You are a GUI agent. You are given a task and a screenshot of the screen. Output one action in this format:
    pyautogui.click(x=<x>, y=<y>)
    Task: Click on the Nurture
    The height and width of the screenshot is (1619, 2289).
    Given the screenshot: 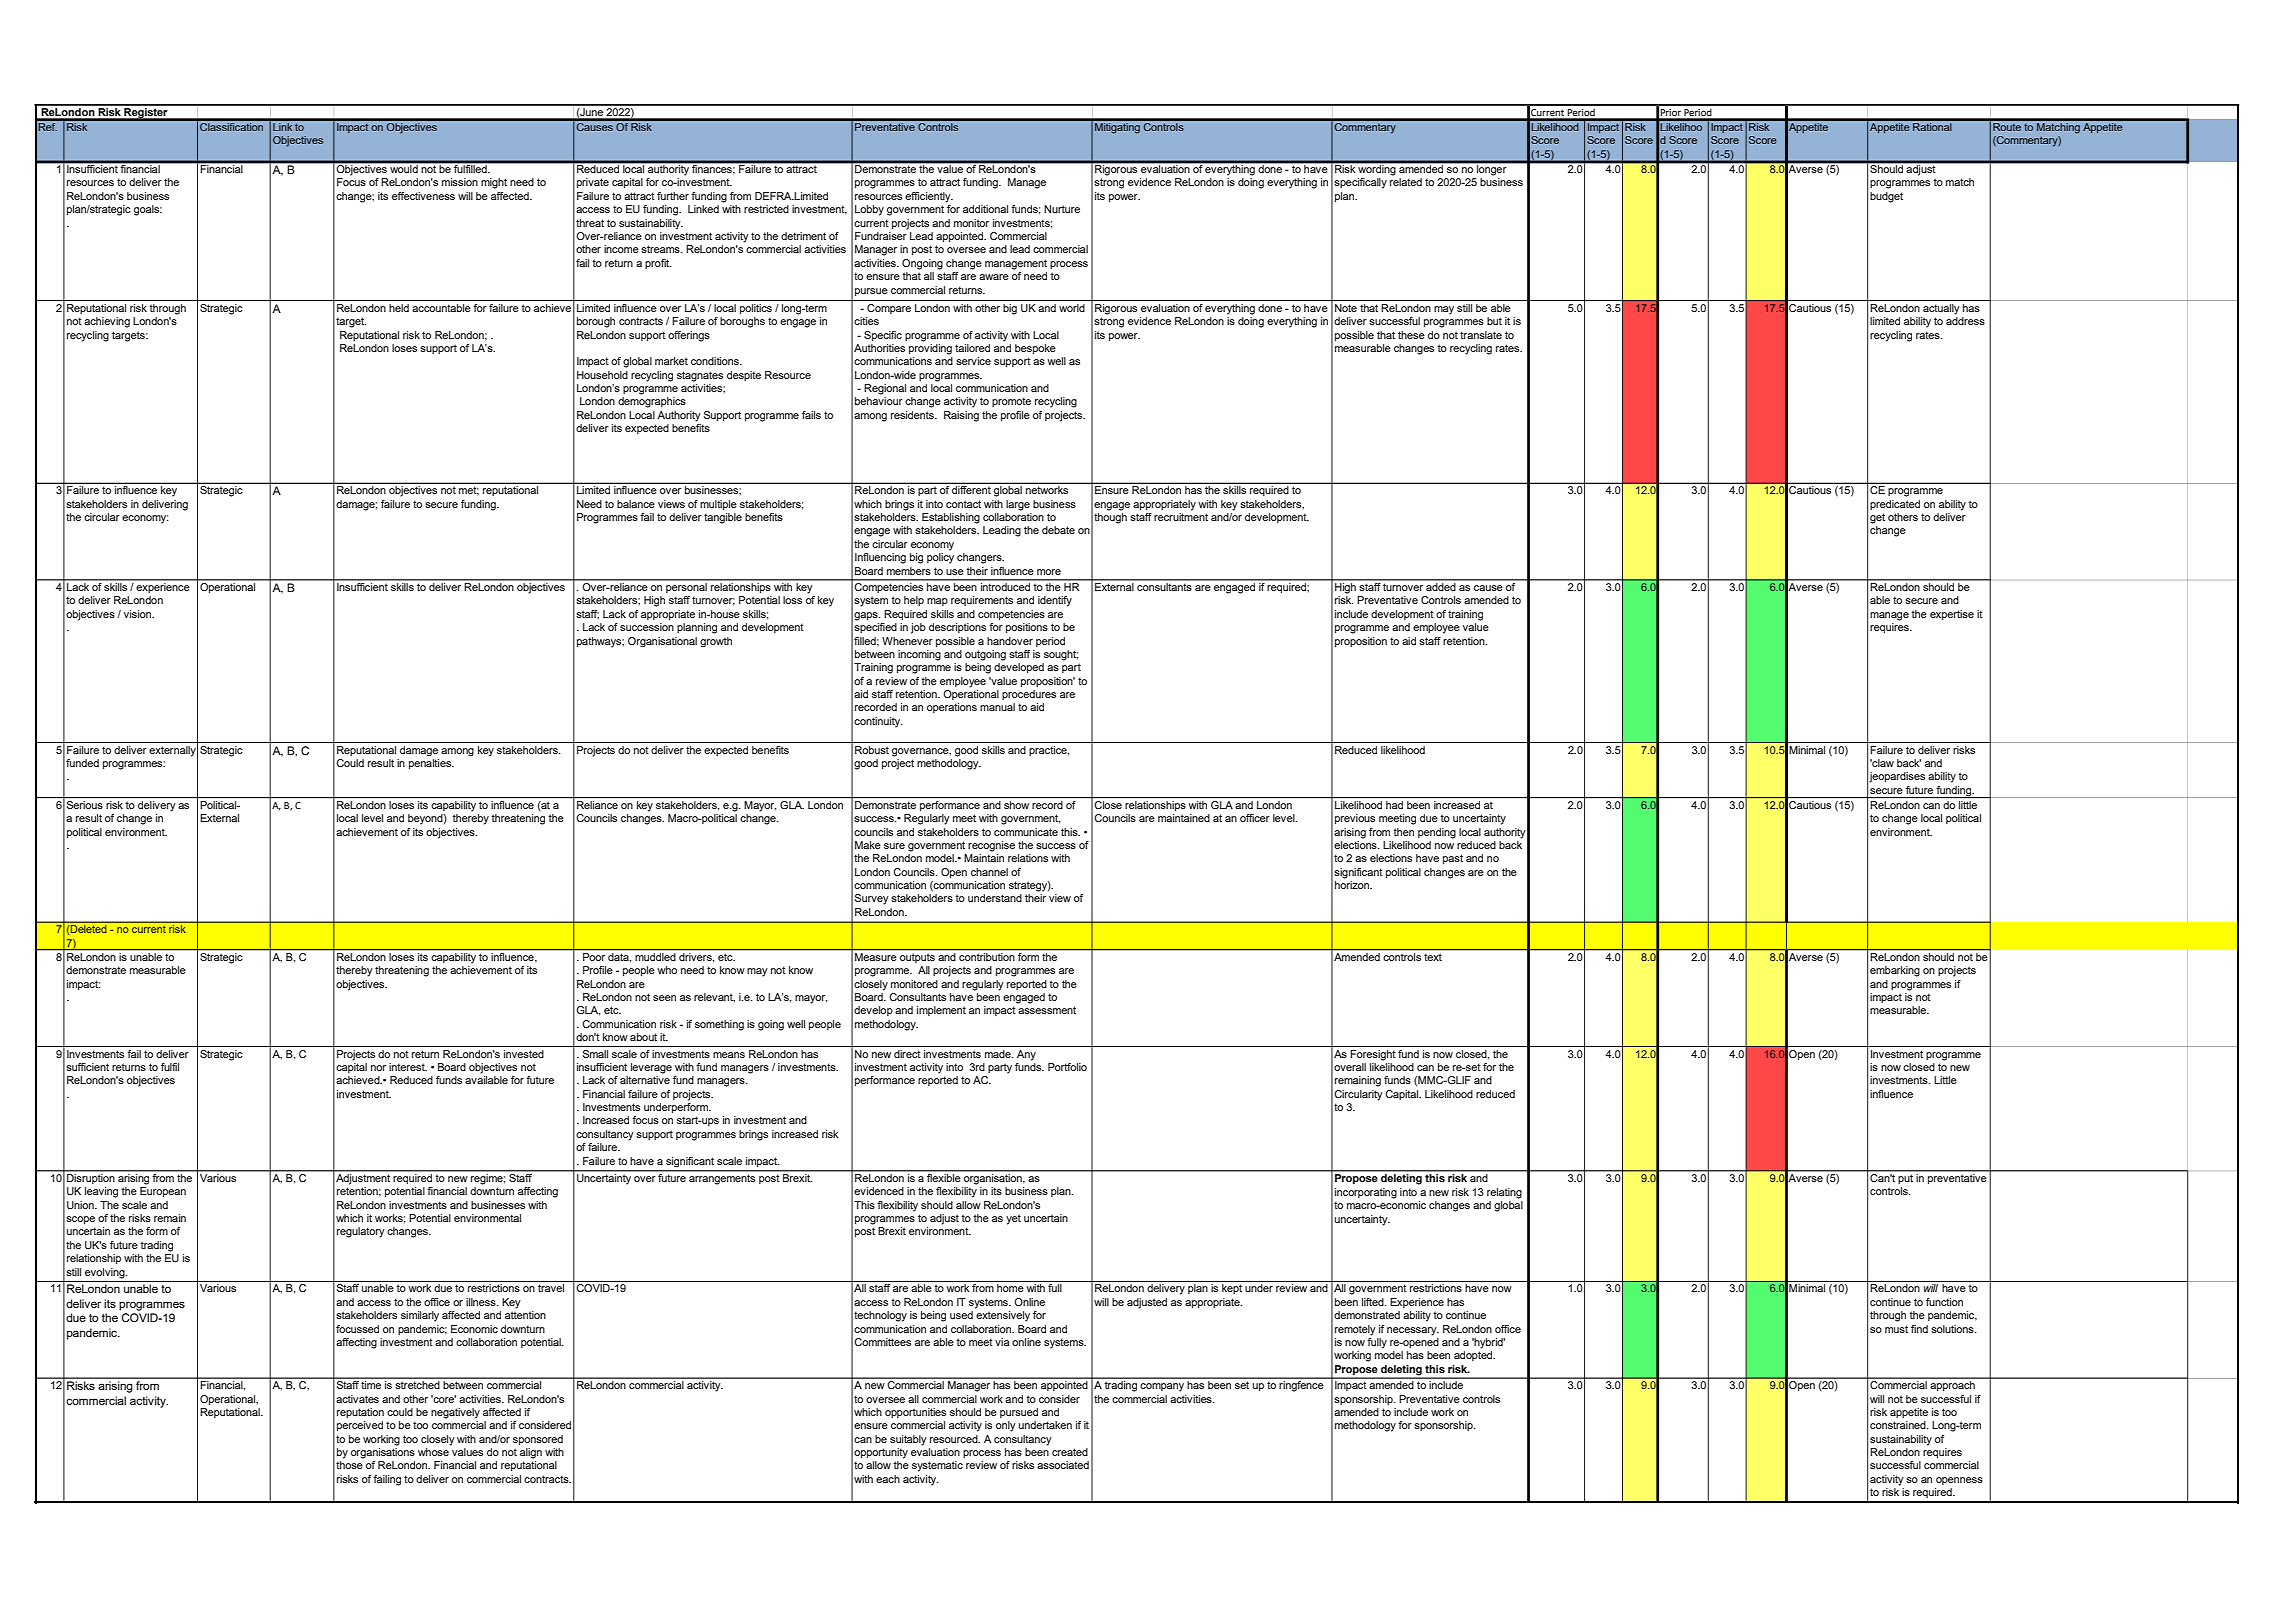 What is the action you would take?
    pyautogui.click(x=1062, y=209)
